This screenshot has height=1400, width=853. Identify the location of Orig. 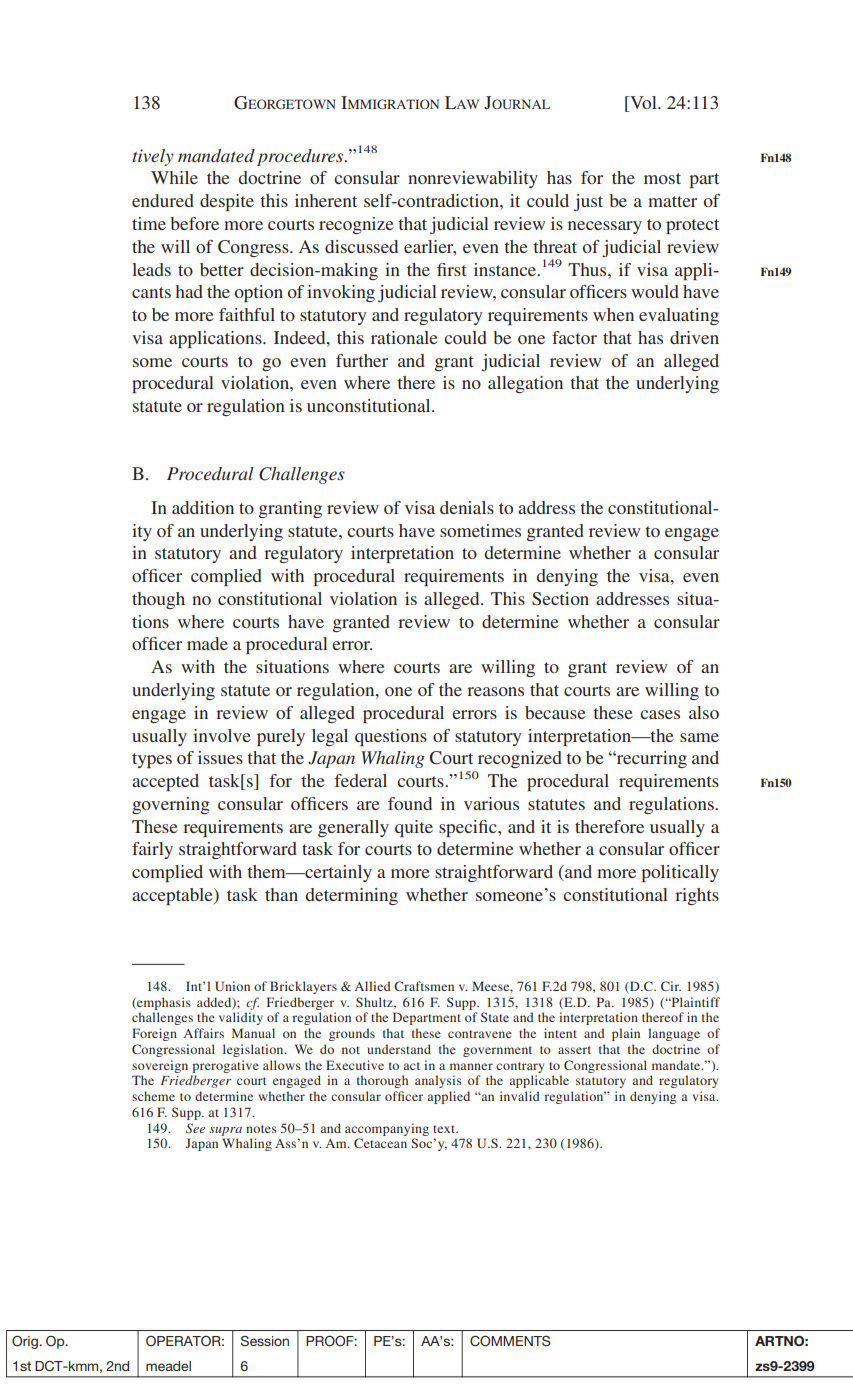
(26, 1342).
